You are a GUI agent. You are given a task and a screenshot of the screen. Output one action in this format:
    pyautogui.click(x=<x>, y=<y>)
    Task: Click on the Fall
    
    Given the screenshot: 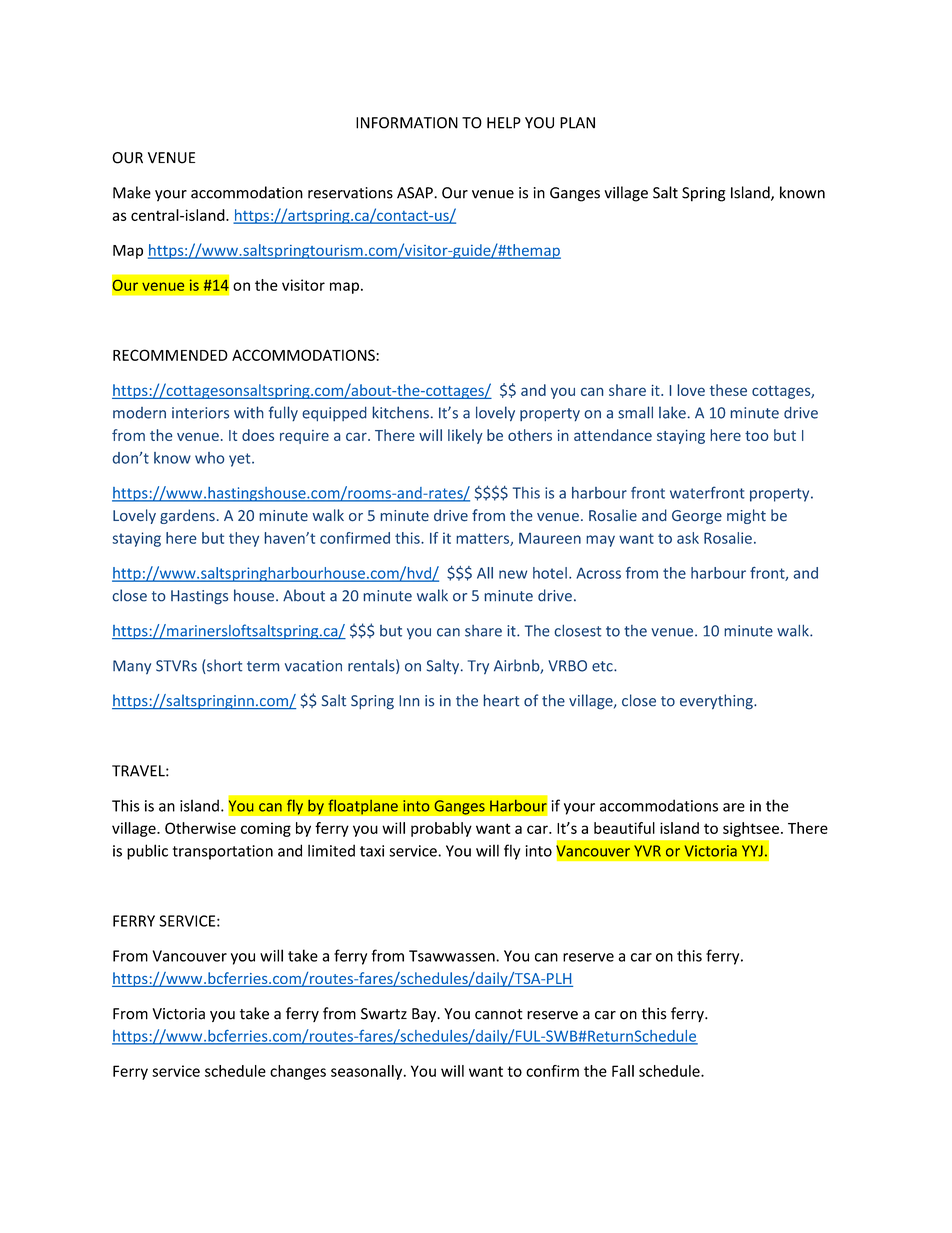 What is the action you would take?
    pyautogui.click(x=623, y=1071)
